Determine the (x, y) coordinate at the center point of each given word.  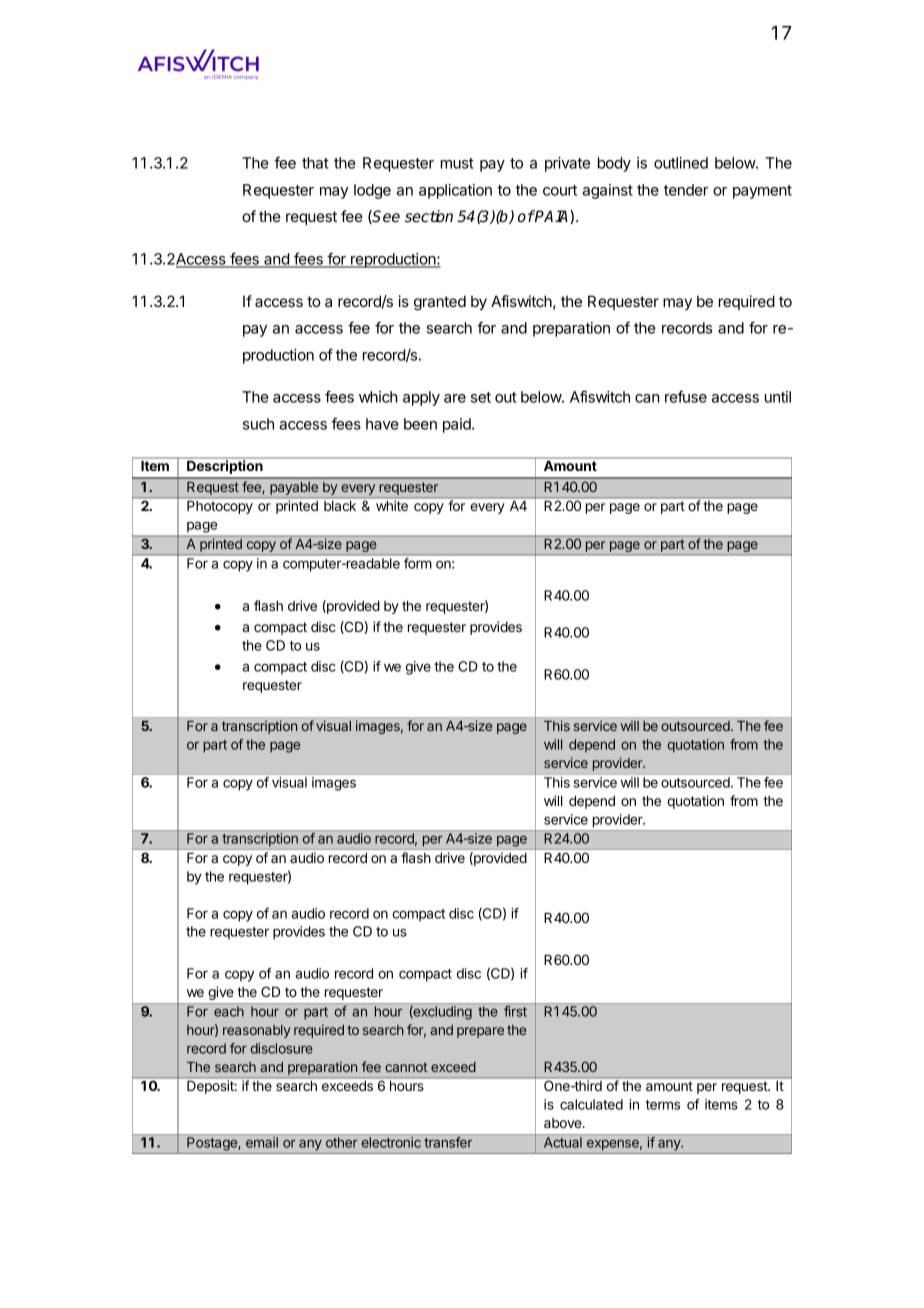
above (564, 1123)
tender (686, 190)
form (417, 563)
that (315, 163)
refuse (686, 396)
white (392, 505)
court (560, 190)
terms (662, 1105)
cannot (406, 1067)
